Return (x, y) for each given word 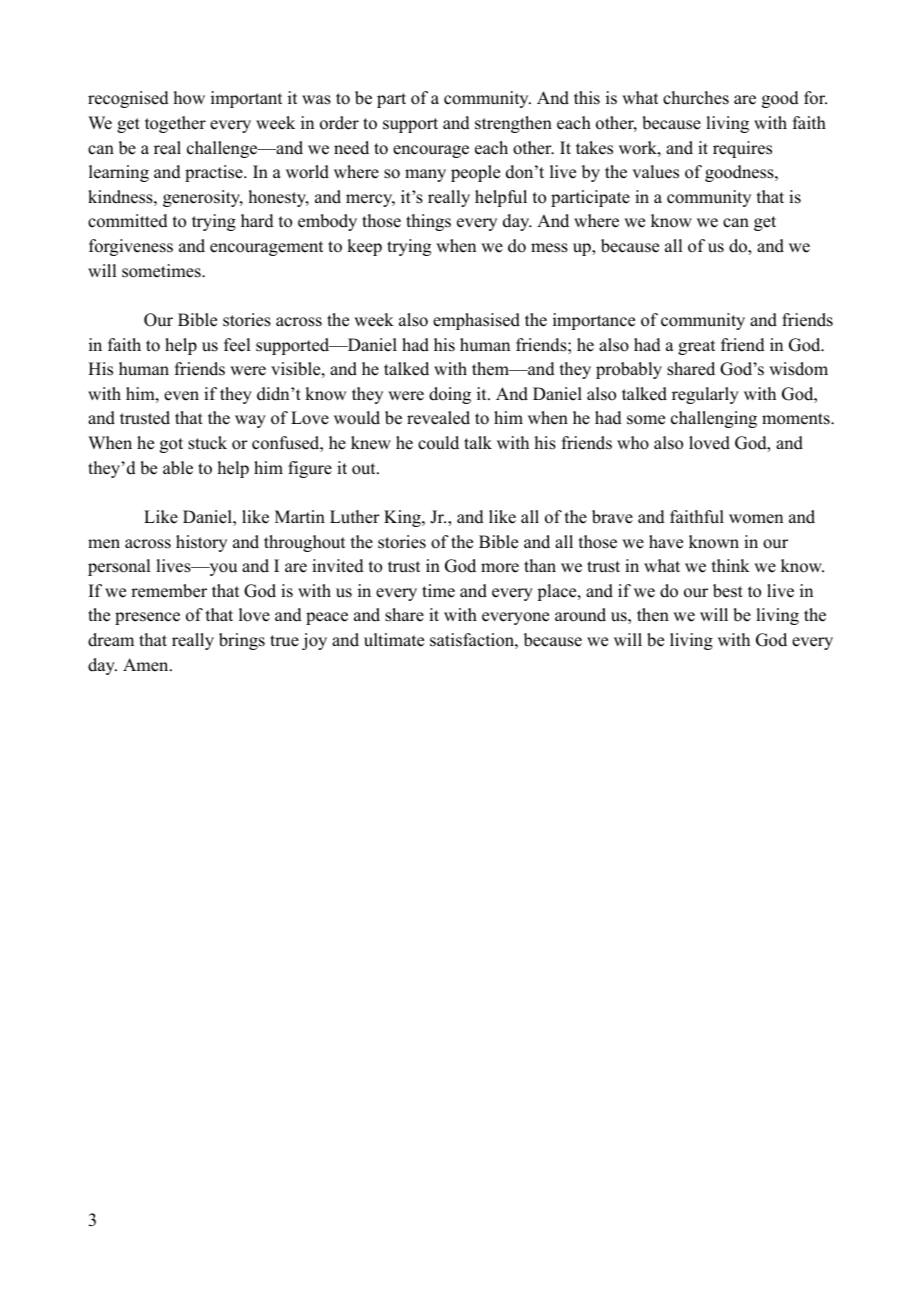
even (181, 396)
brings (242, 641)
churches (696, 98)
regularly (705, 395)
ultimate (394, 640)
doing (450, 395)
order (339, 123)
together (175, 124)
